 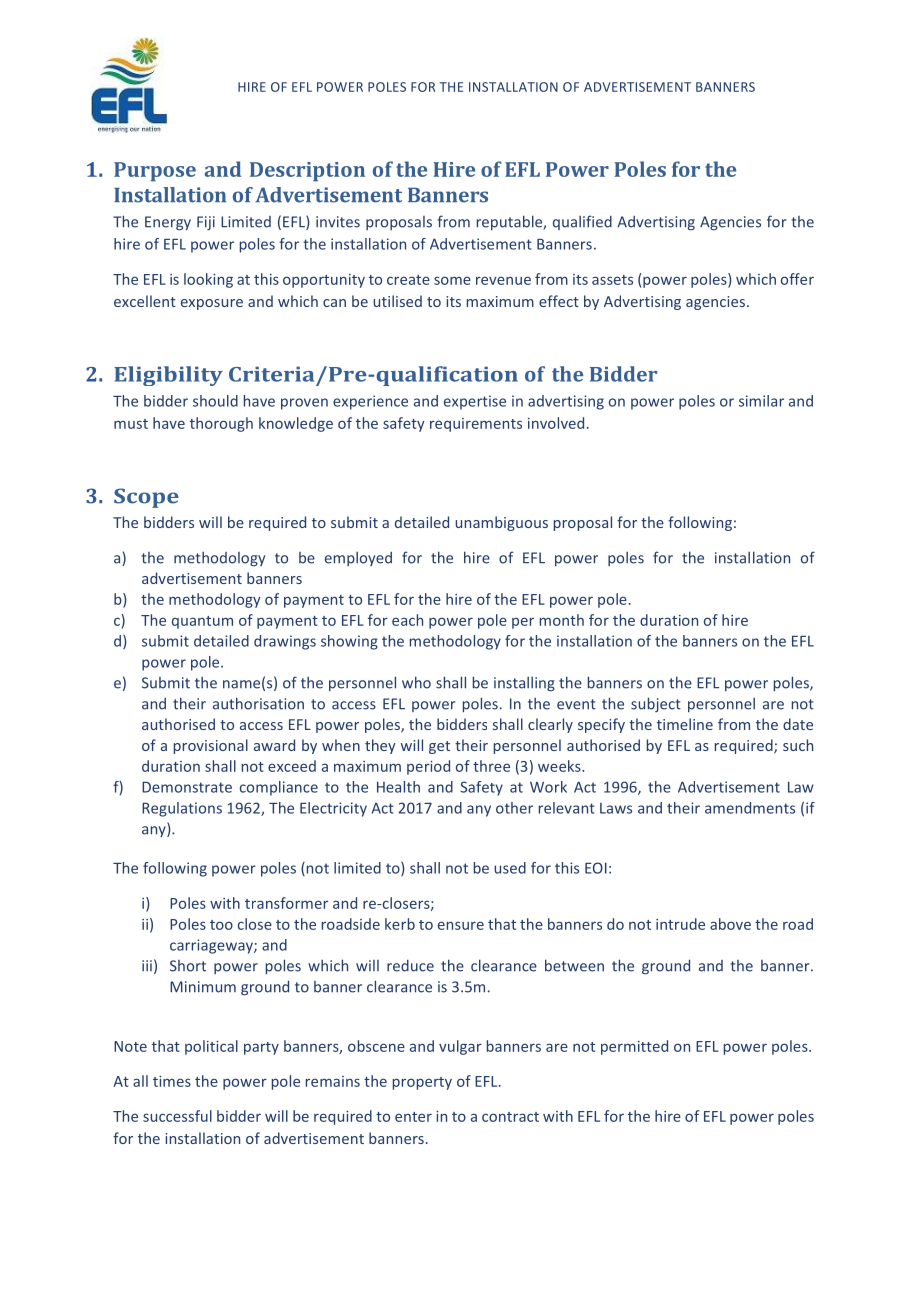 What do you see at coordinates (206, 223) in the image?
I see `Fiji` at bounding box center [206, 223].
